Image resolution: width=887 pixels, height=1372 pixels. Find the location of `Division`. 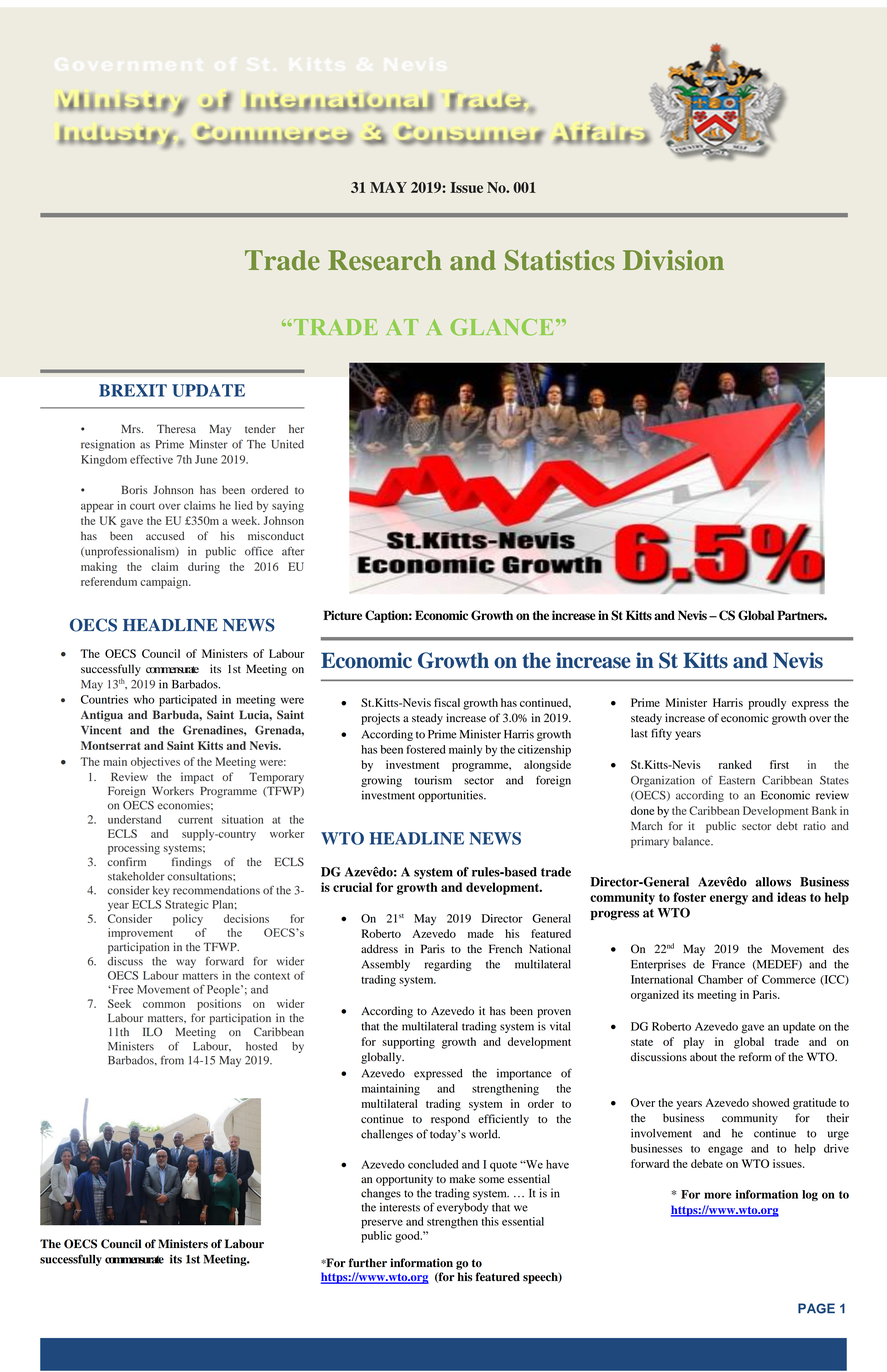

Division is located at coordinates (673, 260).
